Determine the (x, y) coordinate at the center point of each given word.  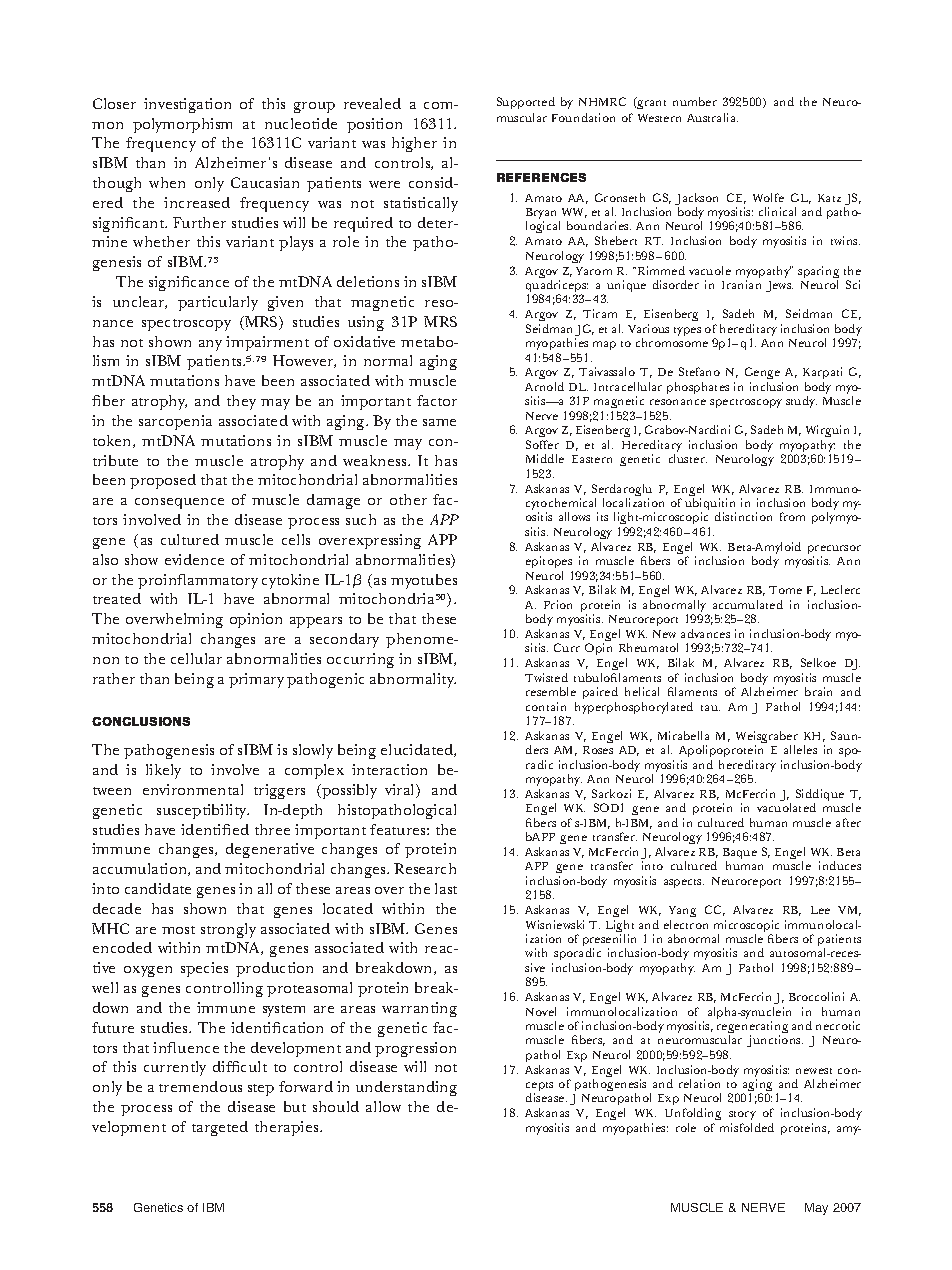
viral (401, 791)
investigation (187, 105)
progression (415, 1049)
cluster (688, 458)
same (439, 422)
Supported (526, 103)
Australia (712, 117)
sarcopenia (175, 422)
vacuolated (786, 807)
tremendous (200, 1086)
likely (163, 771)
